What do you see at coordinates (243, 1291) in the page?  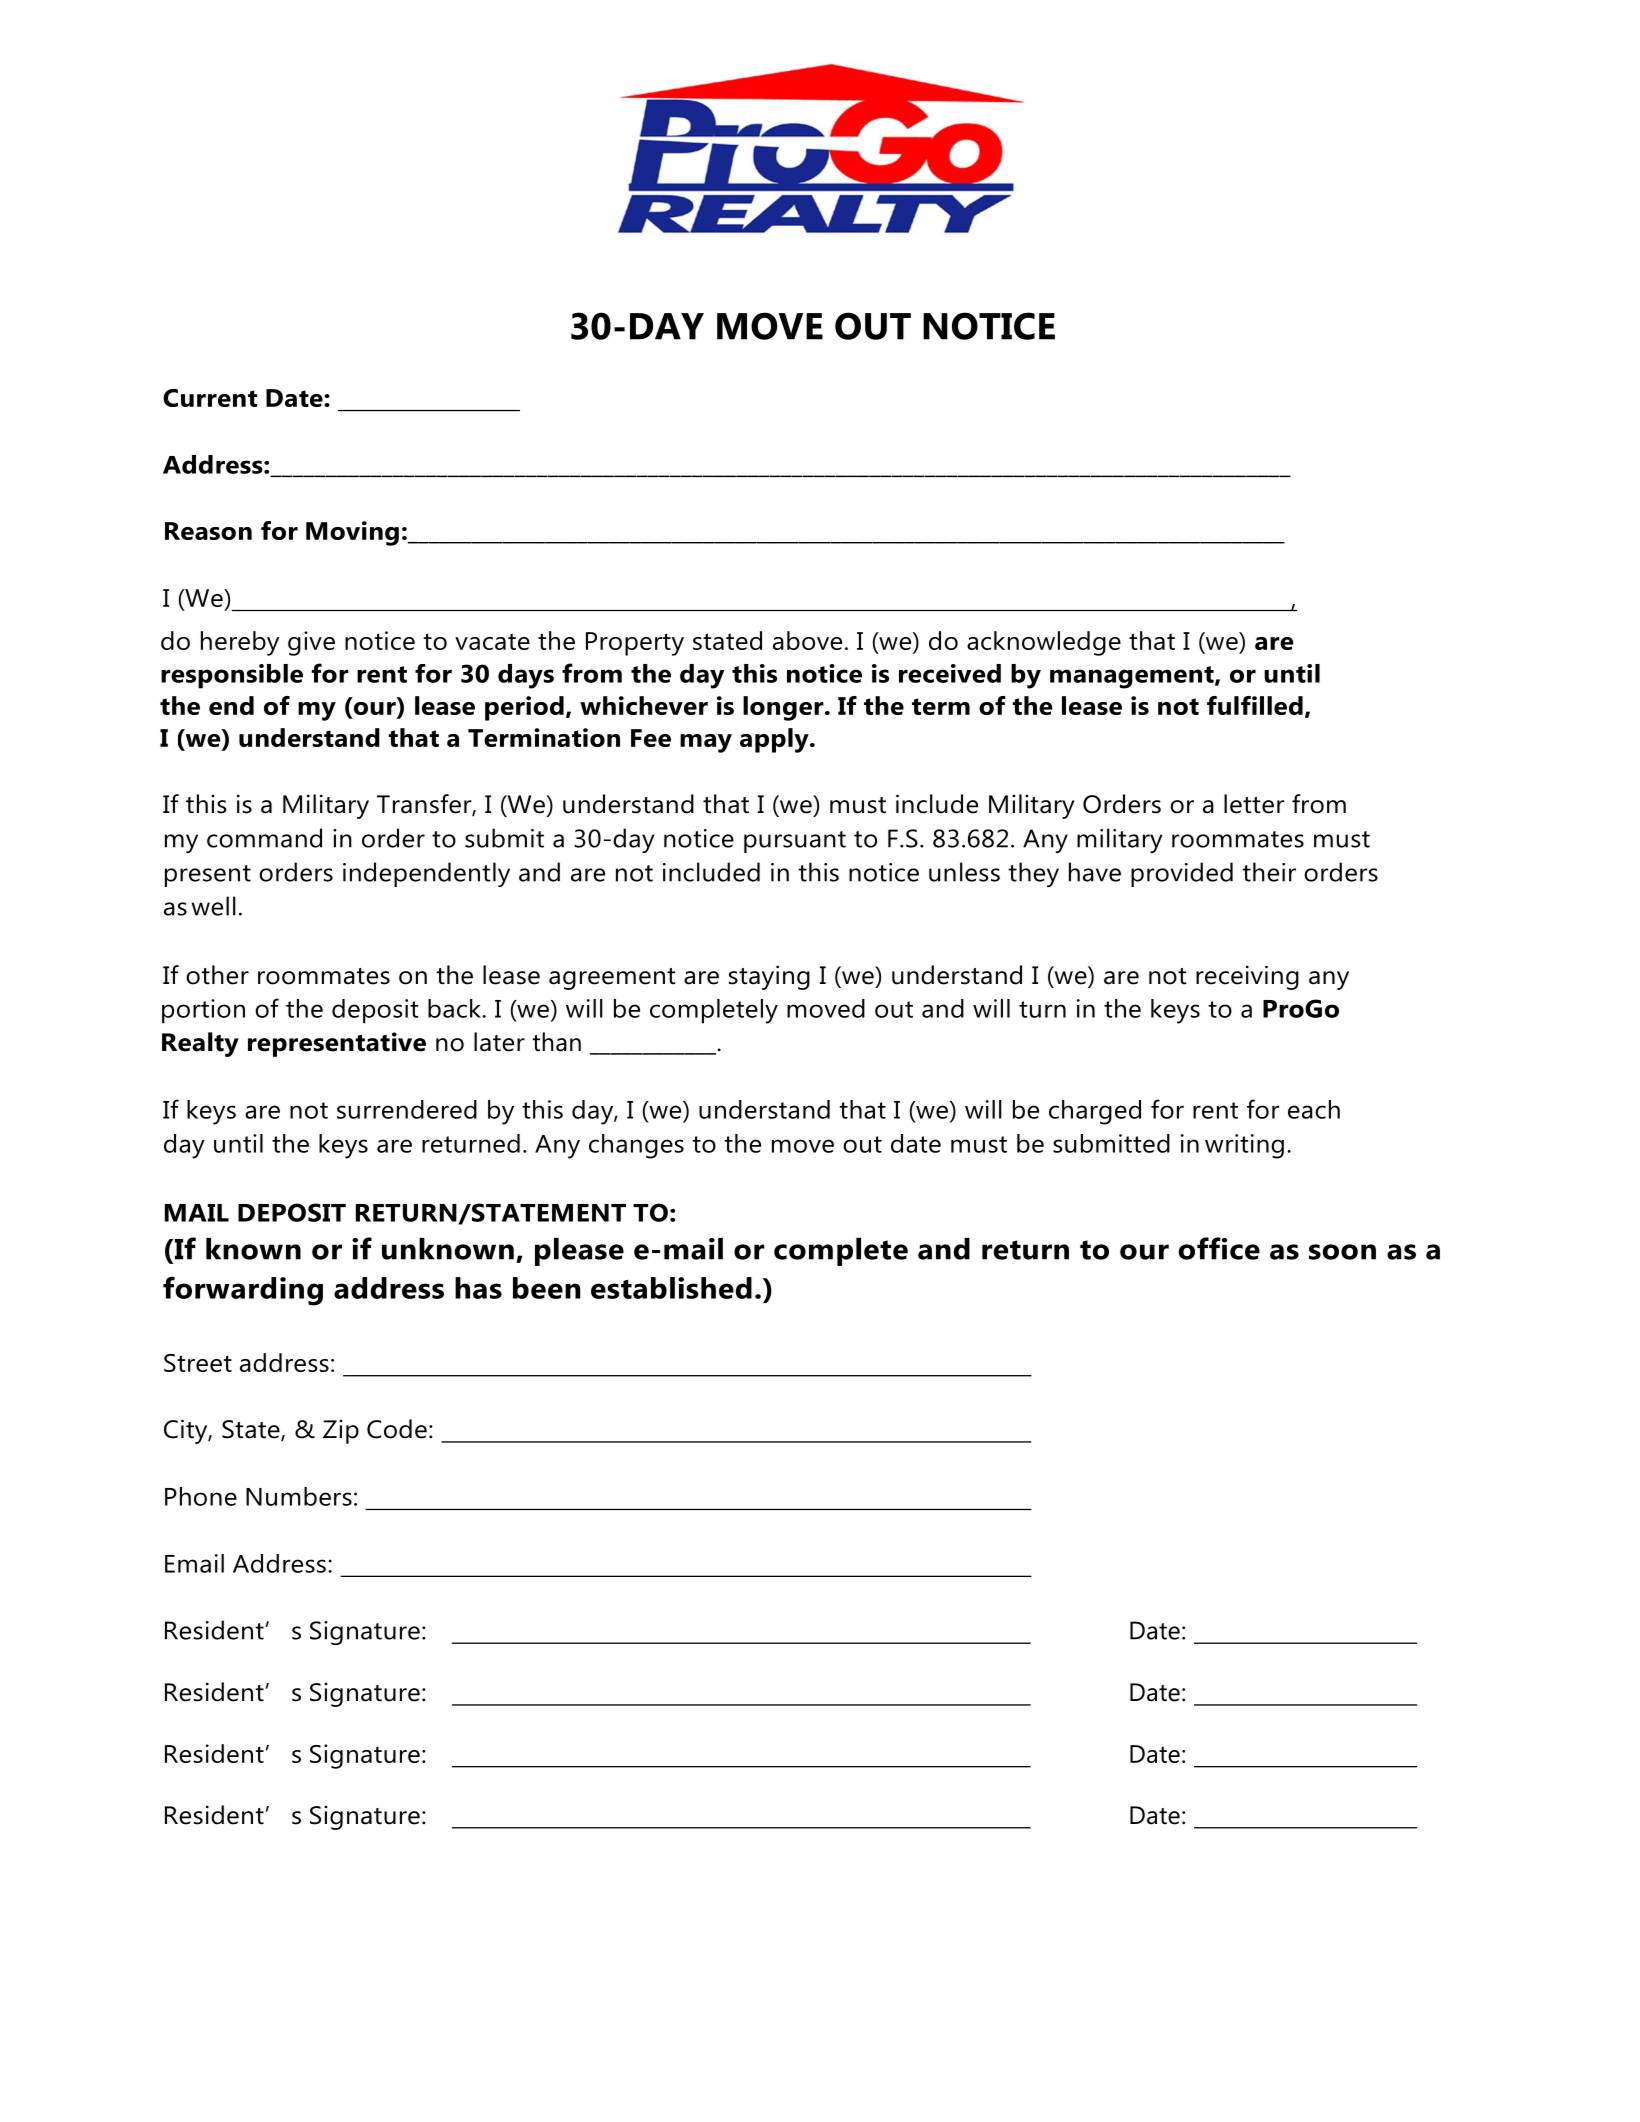 I see `forwarding` at bounding box center [243, 1291].
